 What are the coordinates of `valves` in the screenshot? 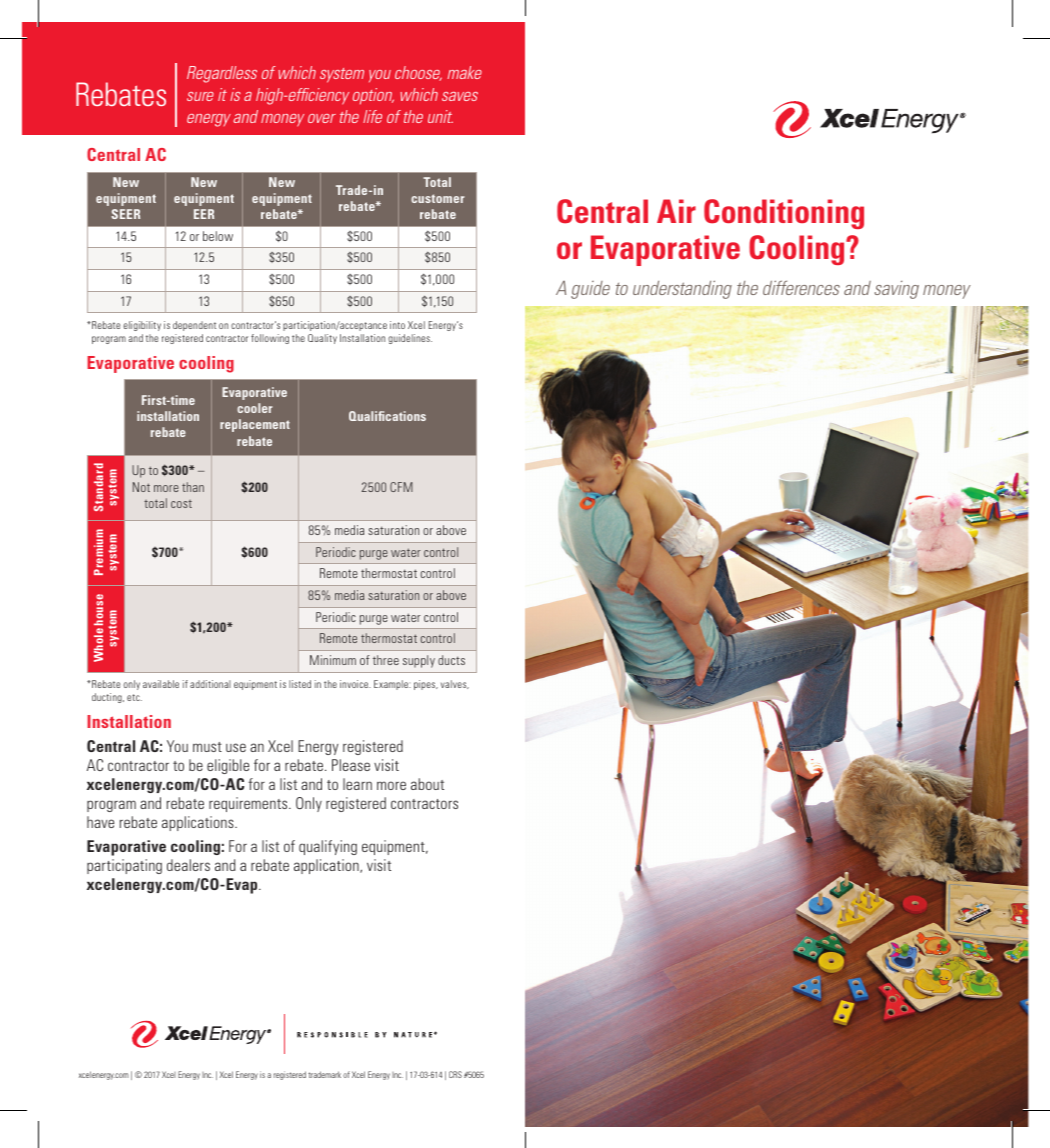 It's located at (455, 684).
